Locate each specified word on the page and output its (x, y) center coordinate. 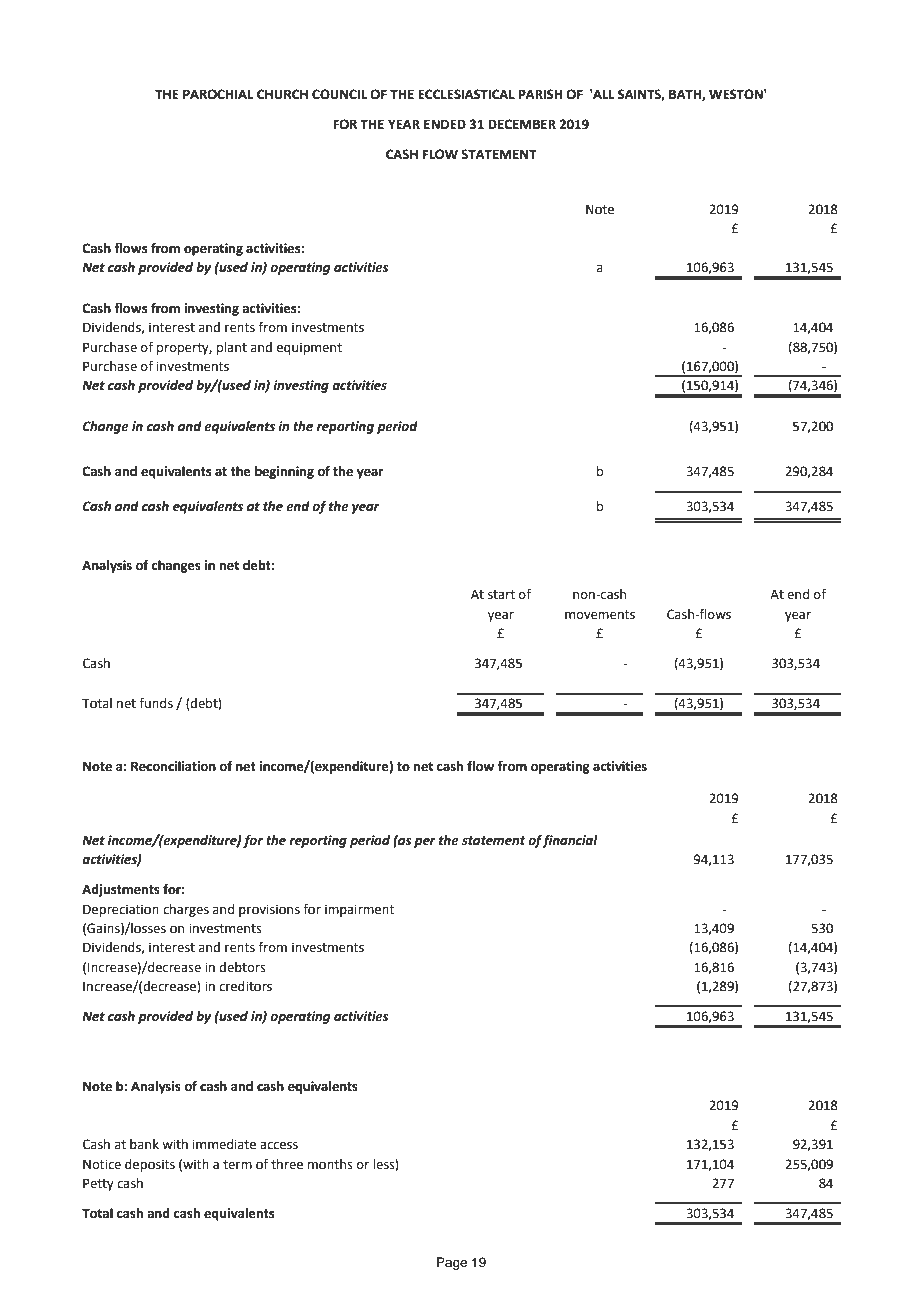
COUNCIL (340, 94)
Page (452, 1263)
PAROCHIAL (218, 94)
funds (156, 703)
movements (600, 615)
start (501, 595)
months (330, 1164)
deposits (150, 1165)
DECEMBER (522, 124)
